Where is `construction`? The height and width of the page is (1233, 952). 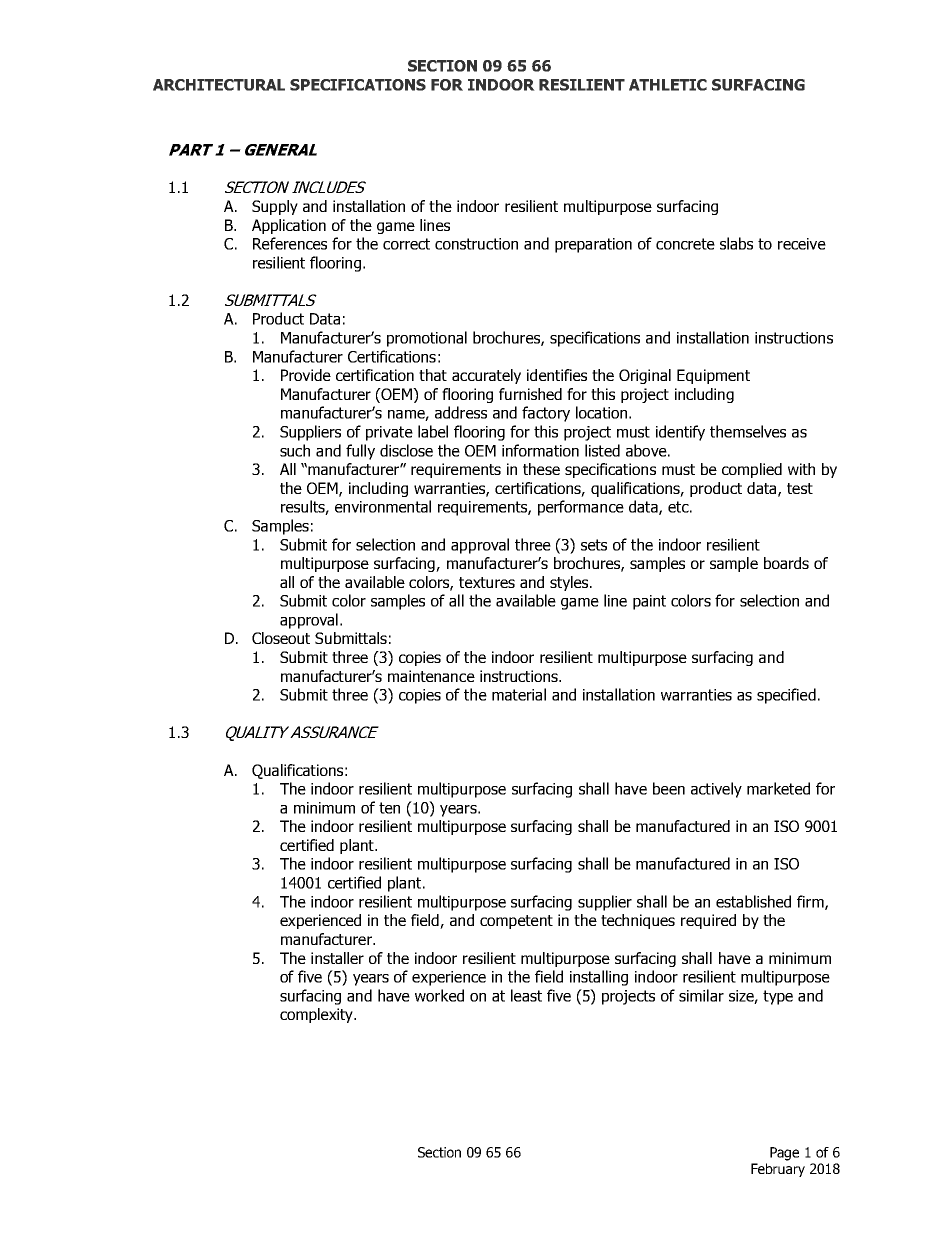
construction is located at coordinates (476, 244).
